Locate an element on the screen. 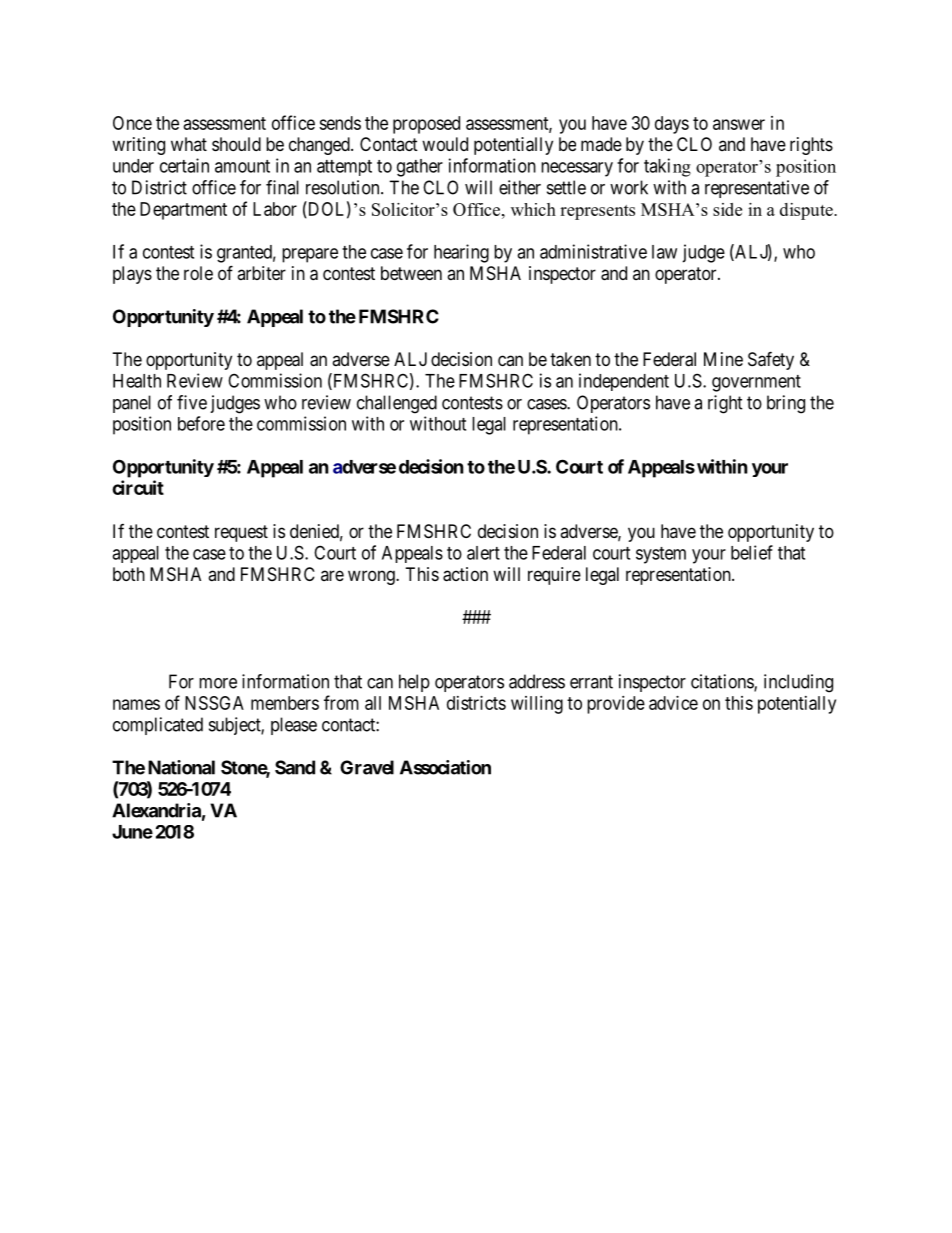 Image resolution: width=952 pixels, height=1233 pixels. challenged is located at coordinates (397, 404).
